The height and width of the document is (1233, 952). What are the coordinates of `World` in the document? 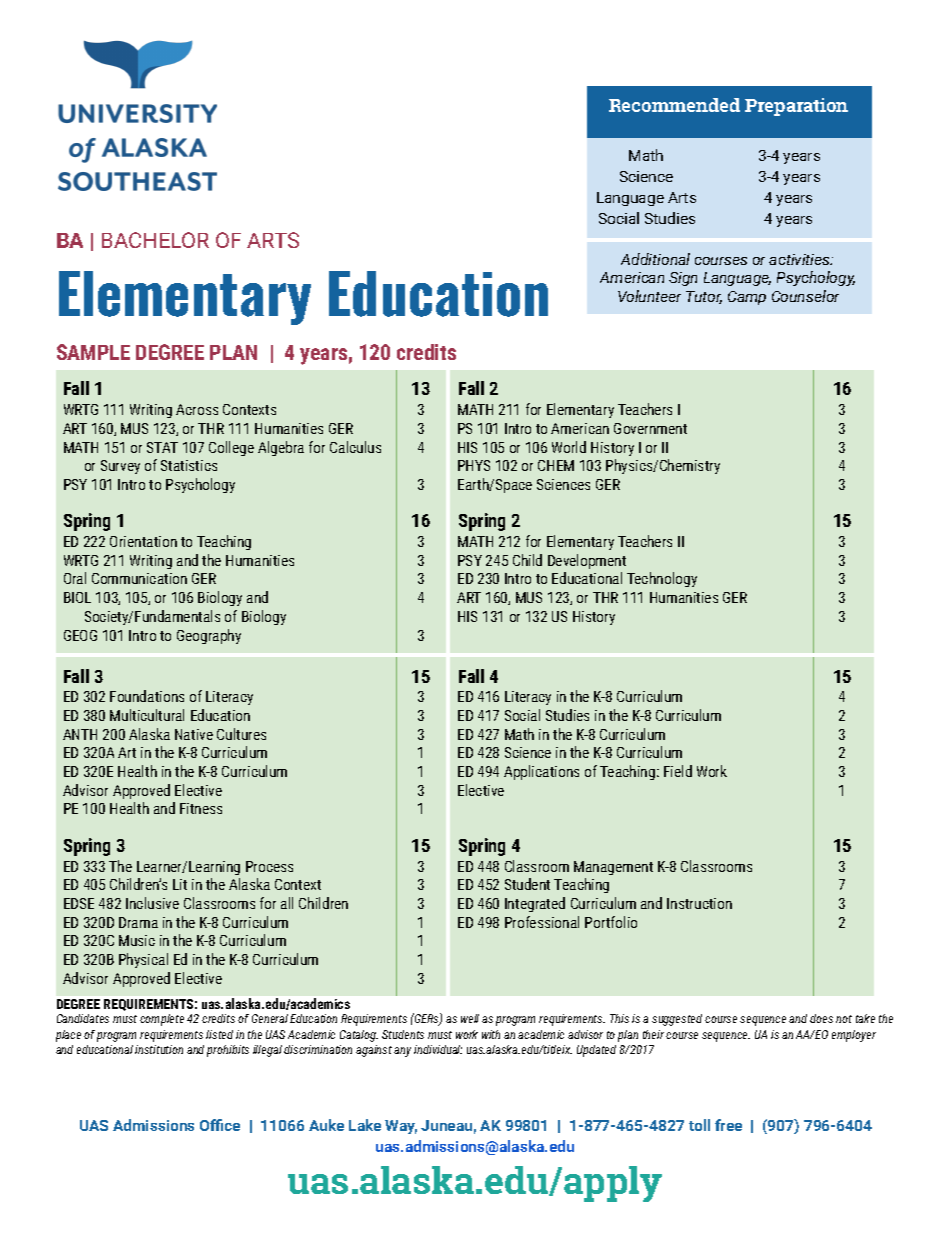 It's located at (569, 447).
